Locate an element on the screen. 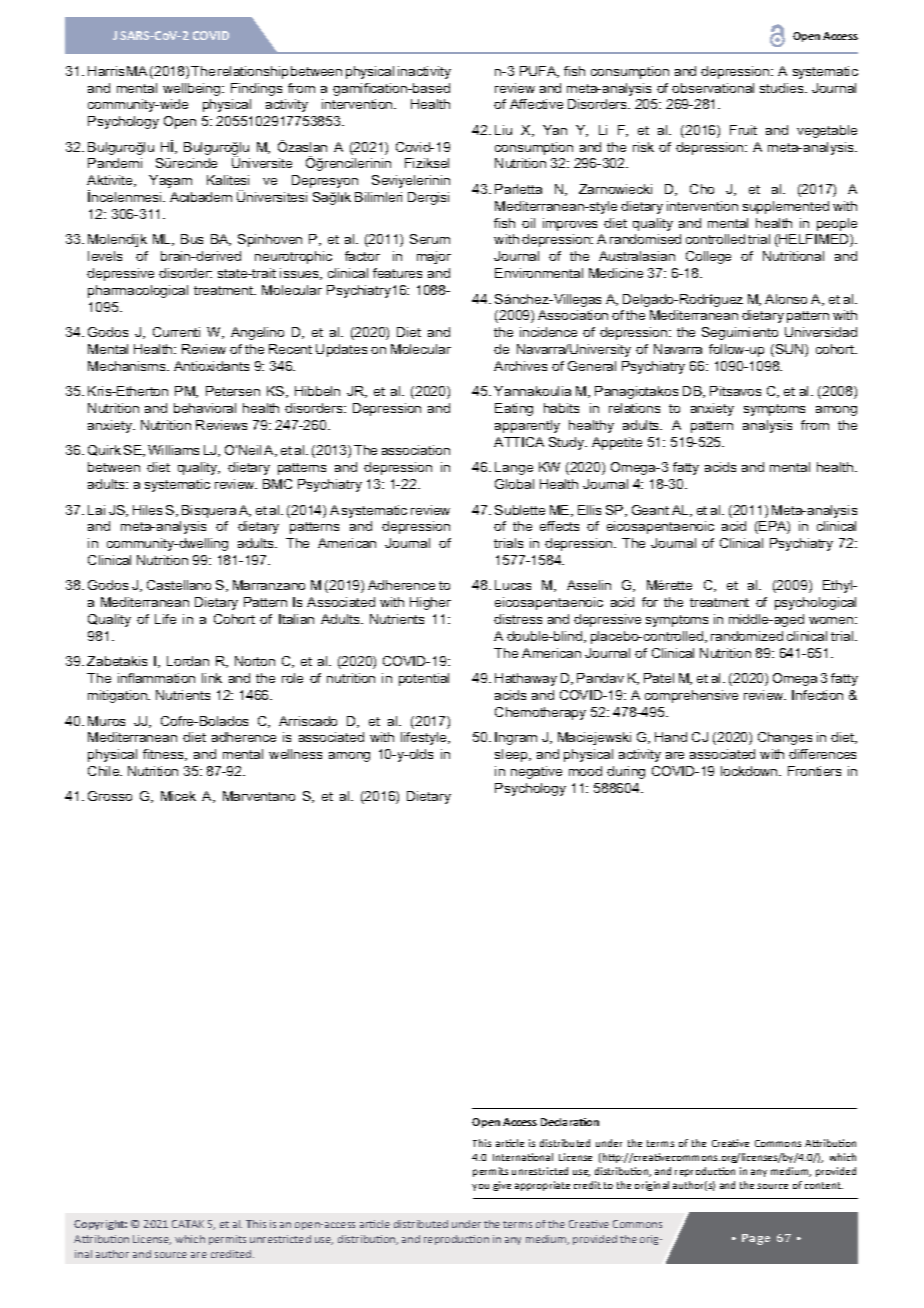  Grosso is located at coordinates (110, 796).
